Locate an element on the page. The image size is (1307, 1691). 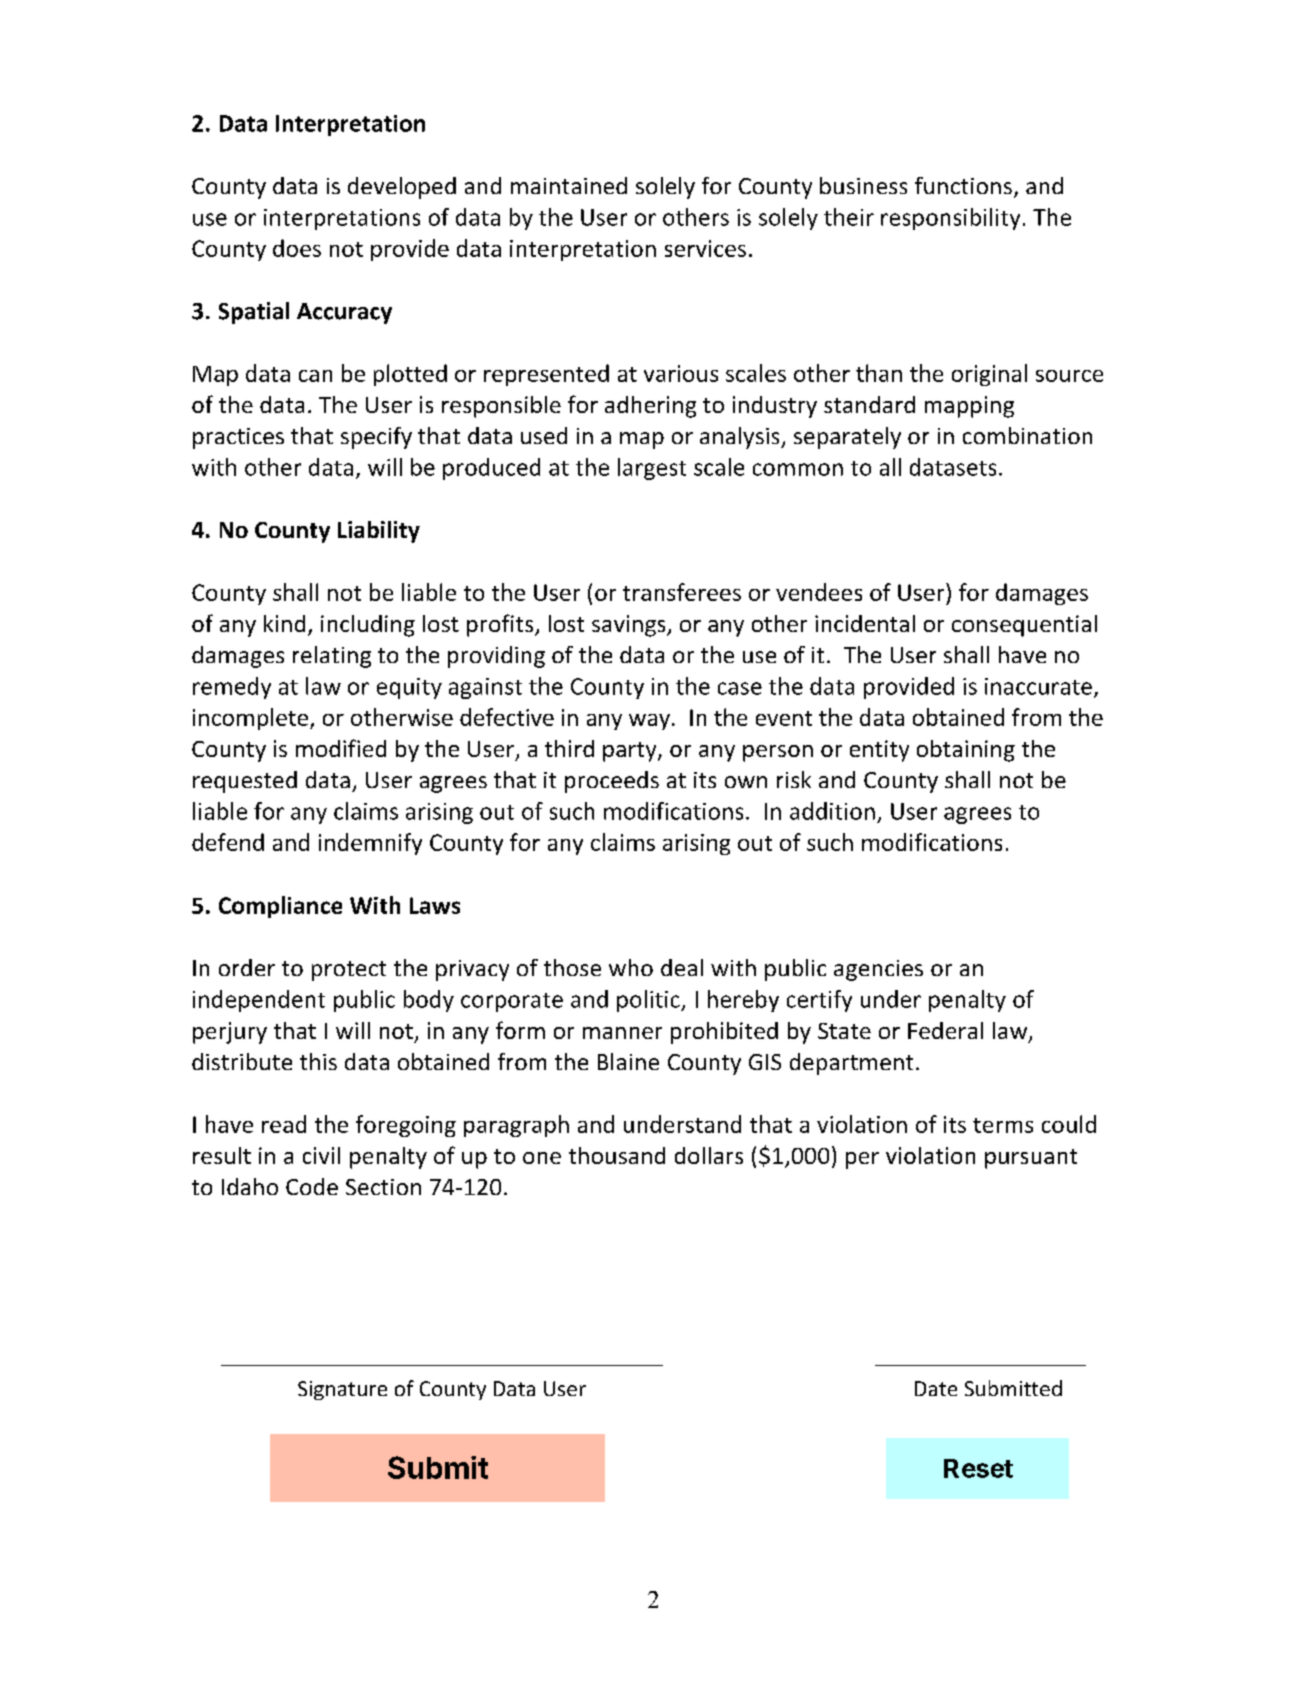
responsibility is located at coordinates (950, 219).
